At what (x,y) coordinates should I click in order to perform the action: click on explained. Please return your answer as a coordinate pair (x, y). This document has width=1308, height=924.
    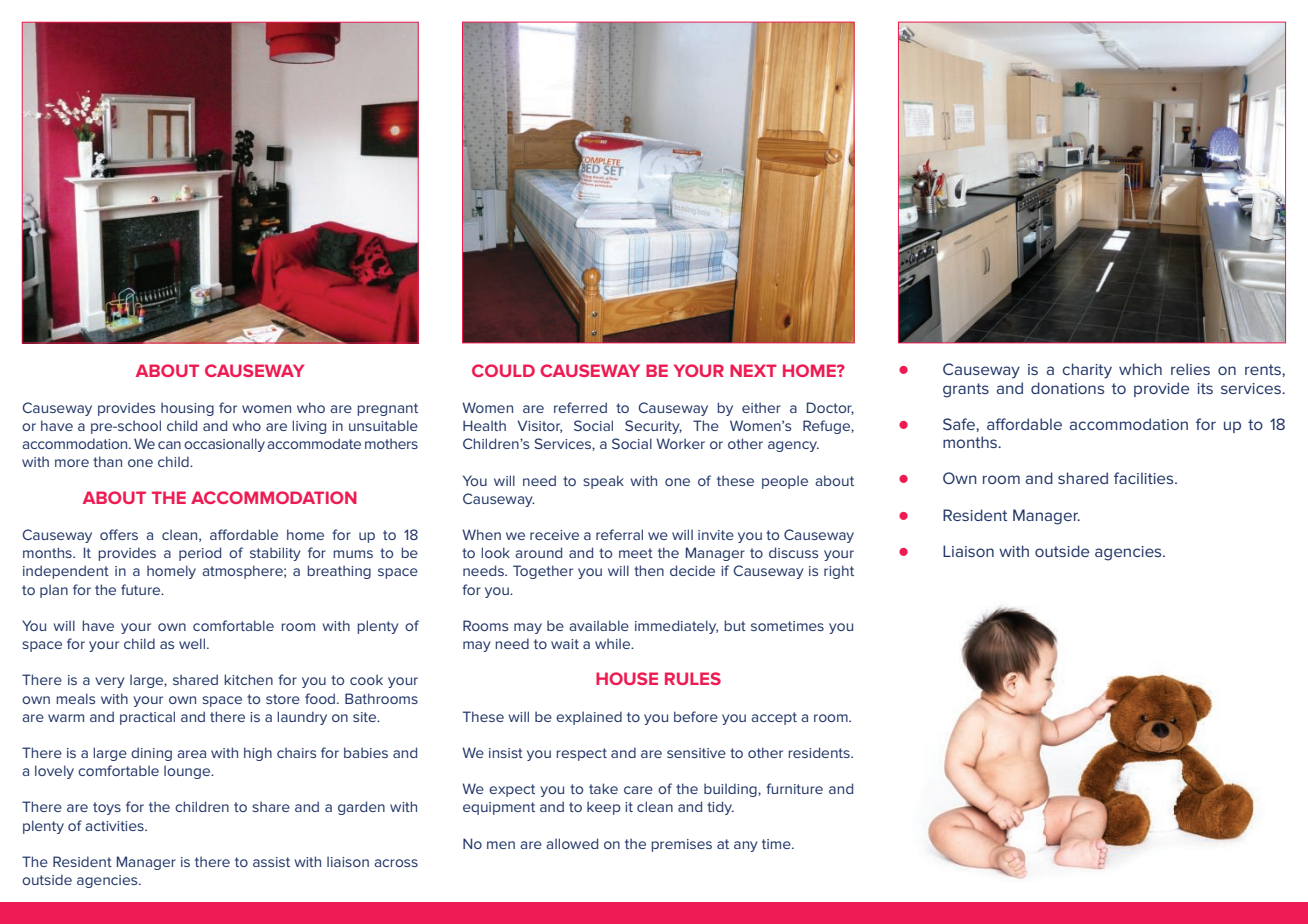
    Looking at the image, I should click on (589, 718).
